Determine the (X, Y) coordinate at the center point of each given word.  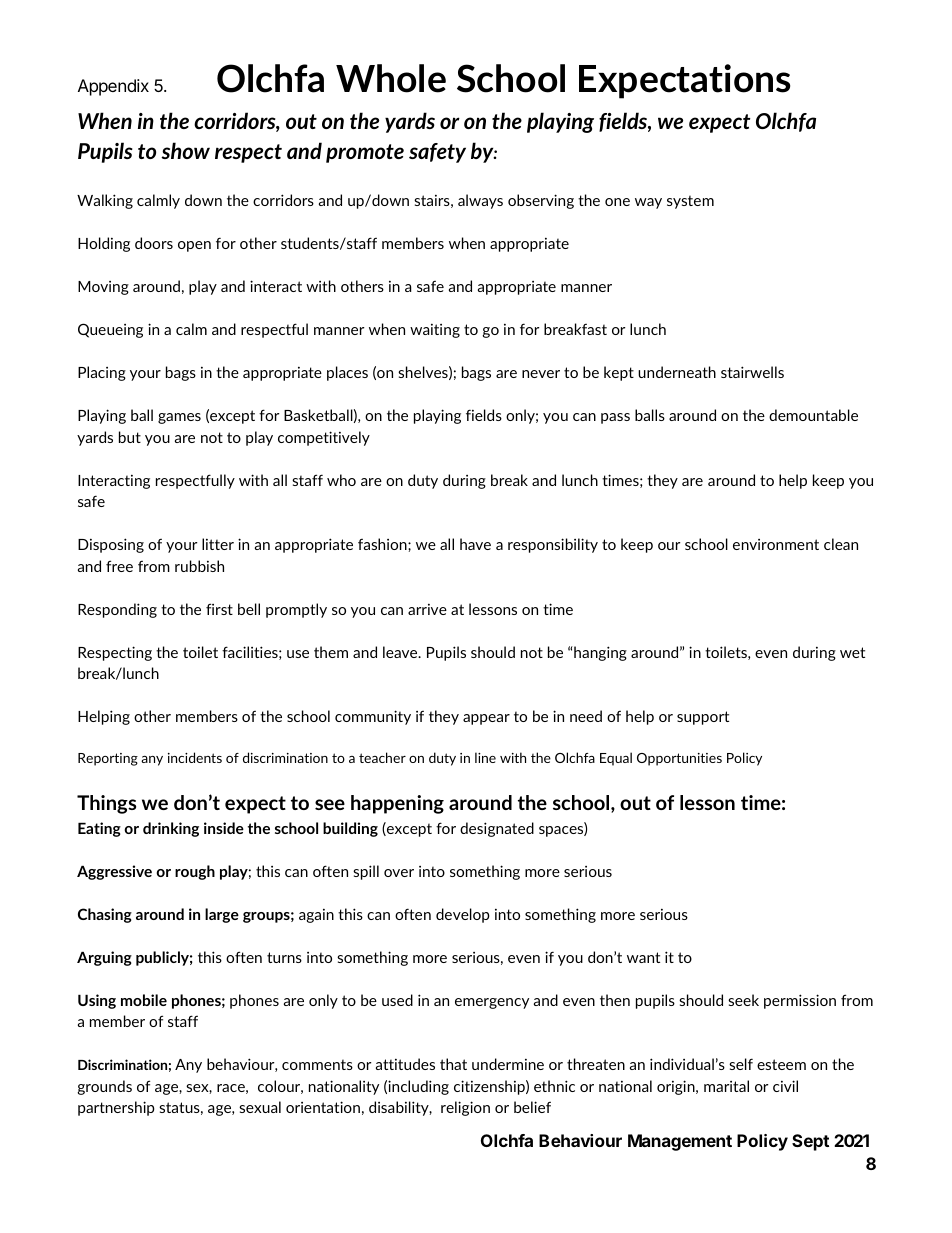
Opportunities (679, 759)
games (179, 418)
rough (195, 872)
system (690, 202)
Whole (391, 78)
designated (497, 829)
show (185, 150)
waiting (435, 331)
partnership (116, 1108)
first (219, 609)
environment (776, 544)
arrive (427, 609)
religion (465, 1108)
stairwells (752, 372)
